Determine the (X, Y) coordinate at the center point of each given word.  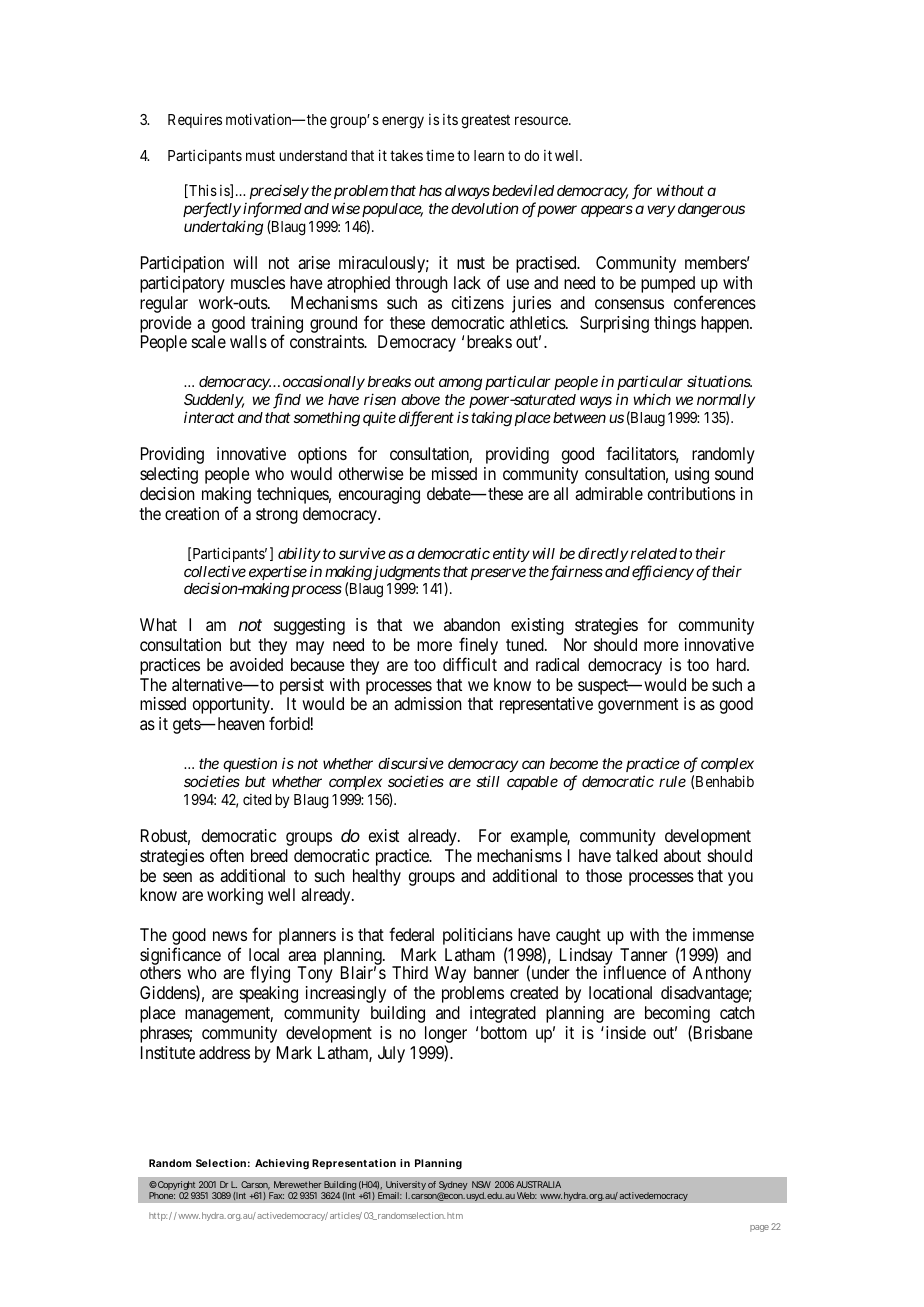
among (460, 384)
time (440, 155)
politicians (478, 938)
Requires (195, 121)
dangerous (711, 210)
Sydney (453, 1187)
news (230, 936)
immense (723, 934)
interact (209, 417)
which (652, 399)
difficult (470, 664)
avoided (256, 664)
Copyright (177, 1187)
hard (733, 664)
